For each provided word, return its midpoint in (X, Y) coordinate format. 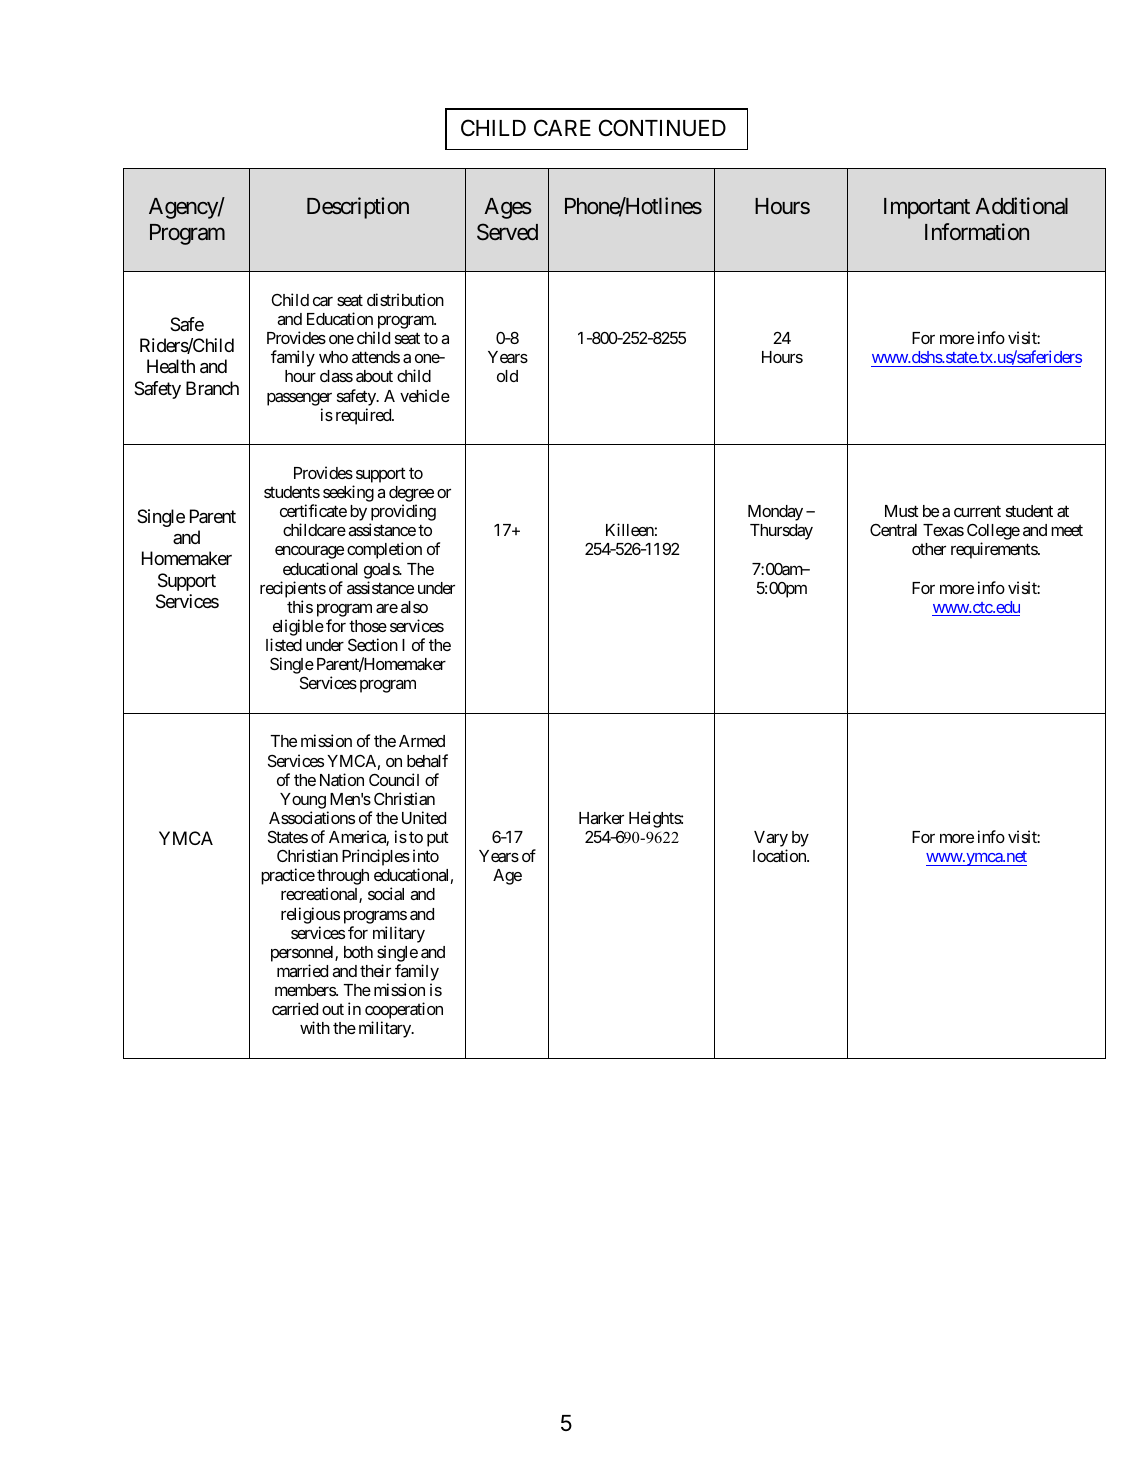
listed (284, 644)
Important (927, 208)
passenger (299, 399)
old (507, 376)
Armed (422, 741)
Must (902, 511)
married (302, 970)
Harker (601, 818)
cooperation (404, 1012)
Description (358, 208)
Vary (771, 840)
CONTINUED (662, 128)
